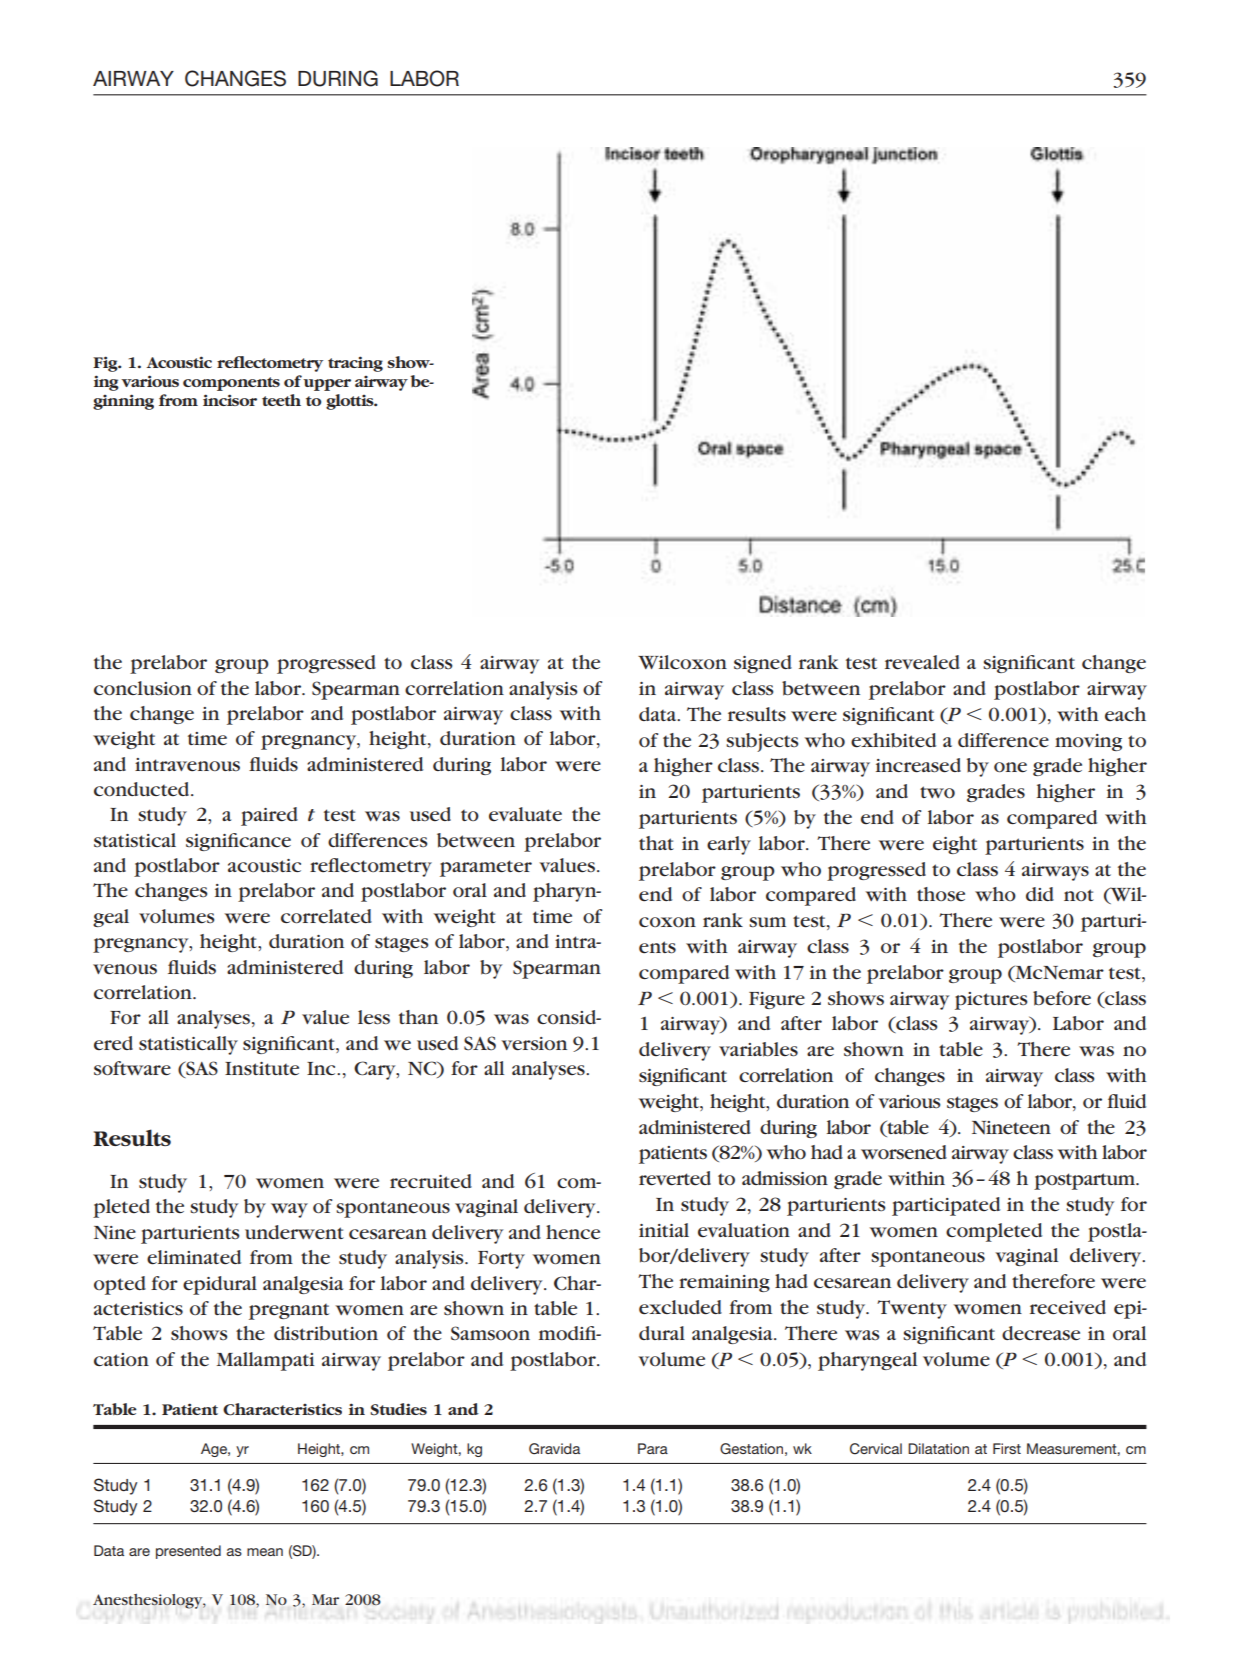  I want to click on worsened, so click(904, 1152).
